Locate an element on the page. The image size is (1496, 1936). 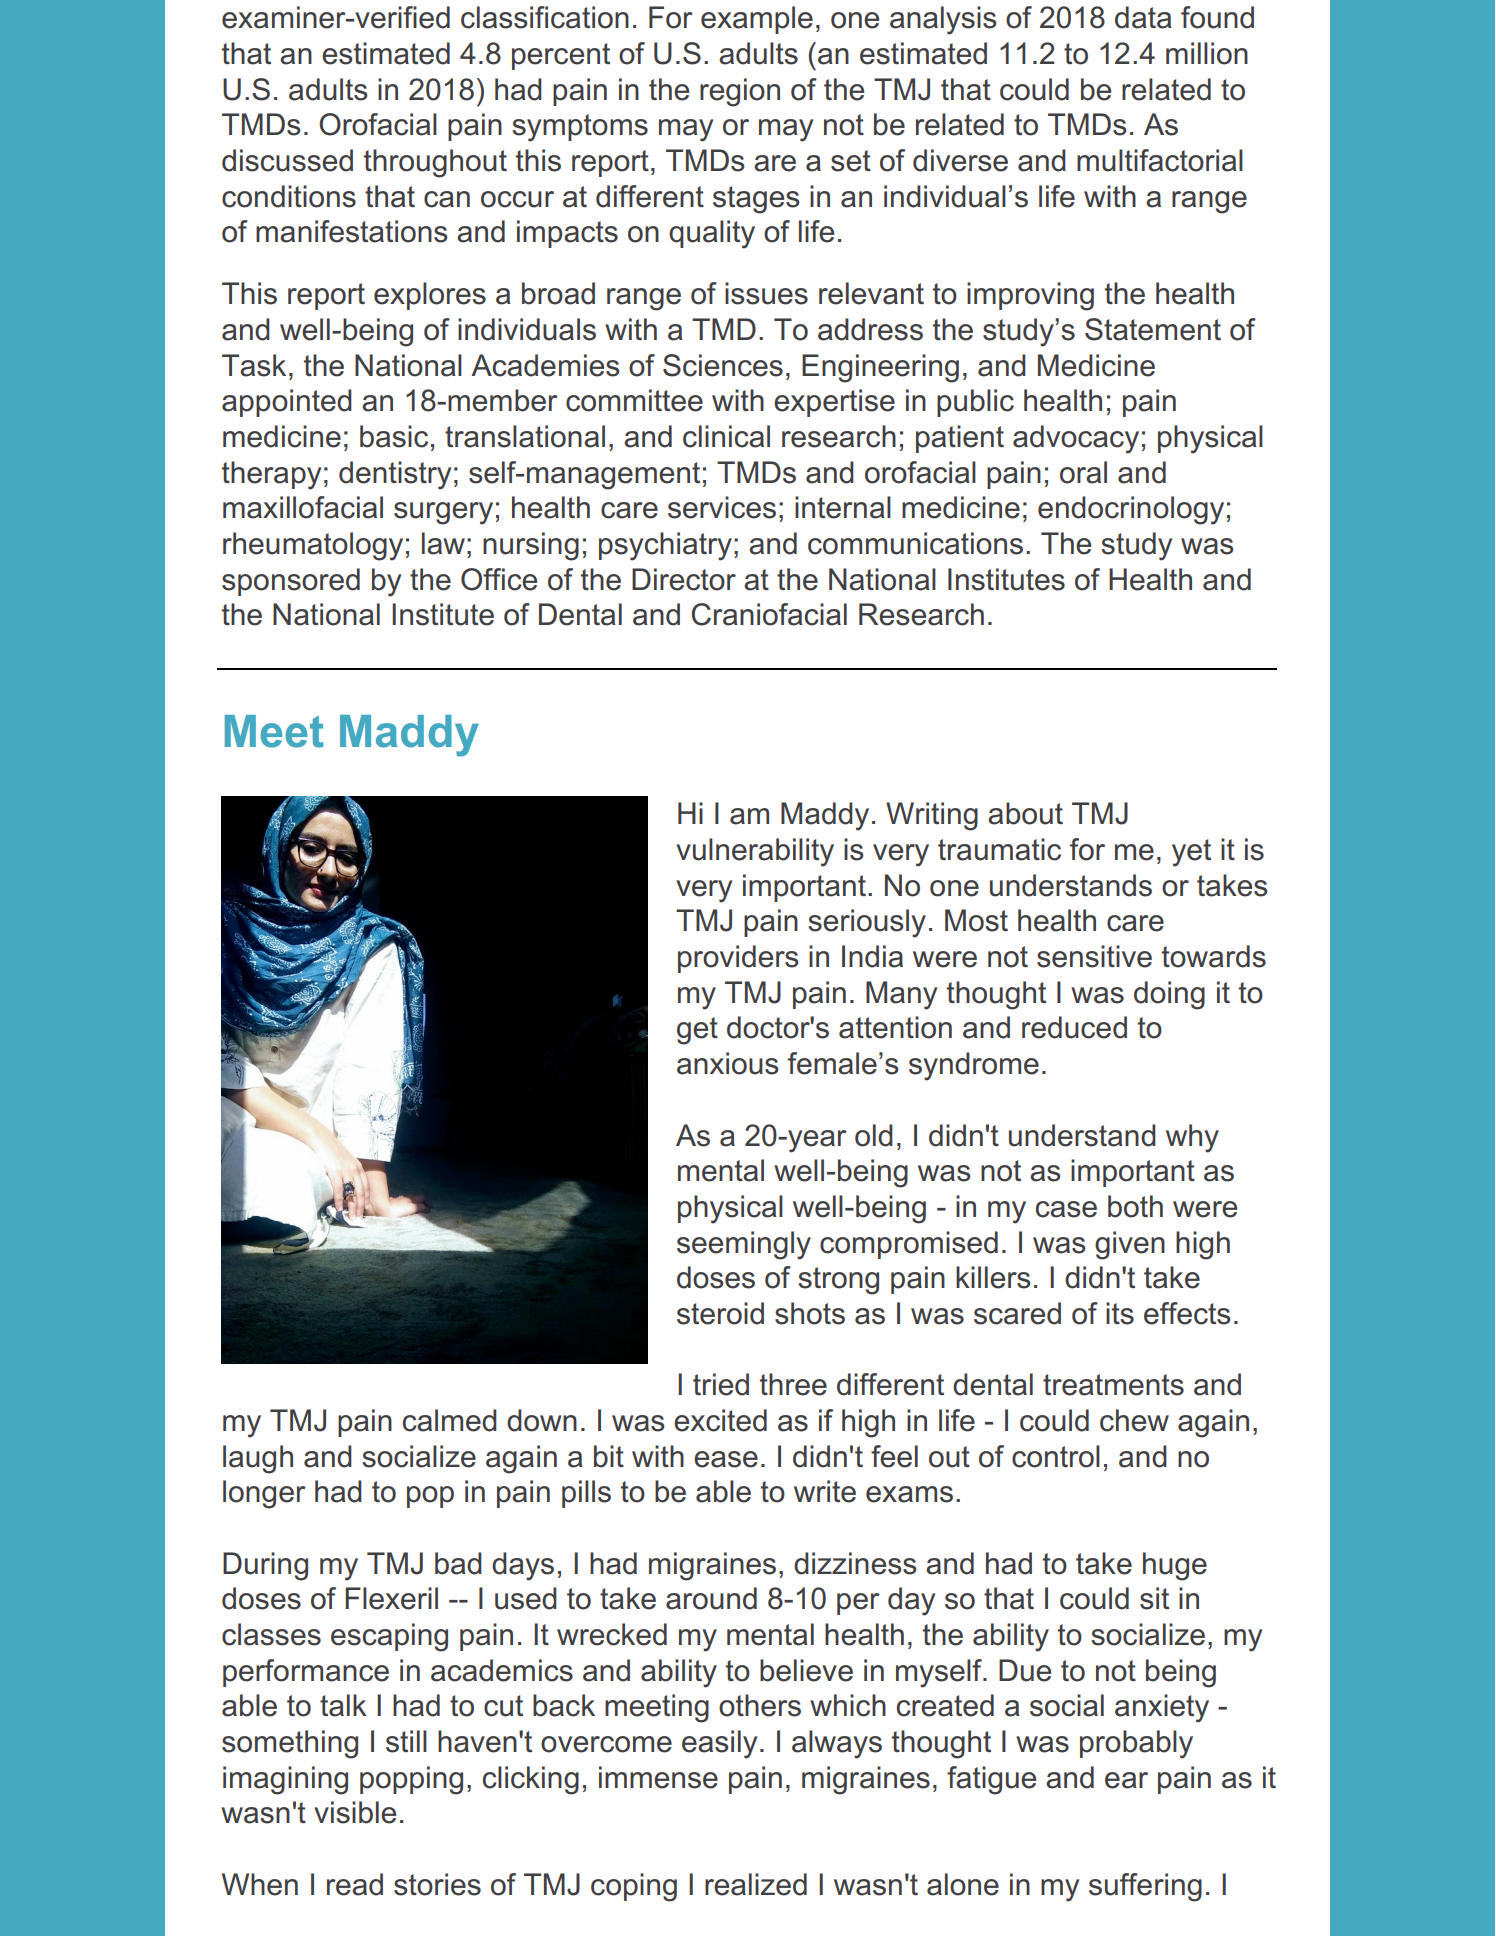
region is located at coordinates (740, 92).
